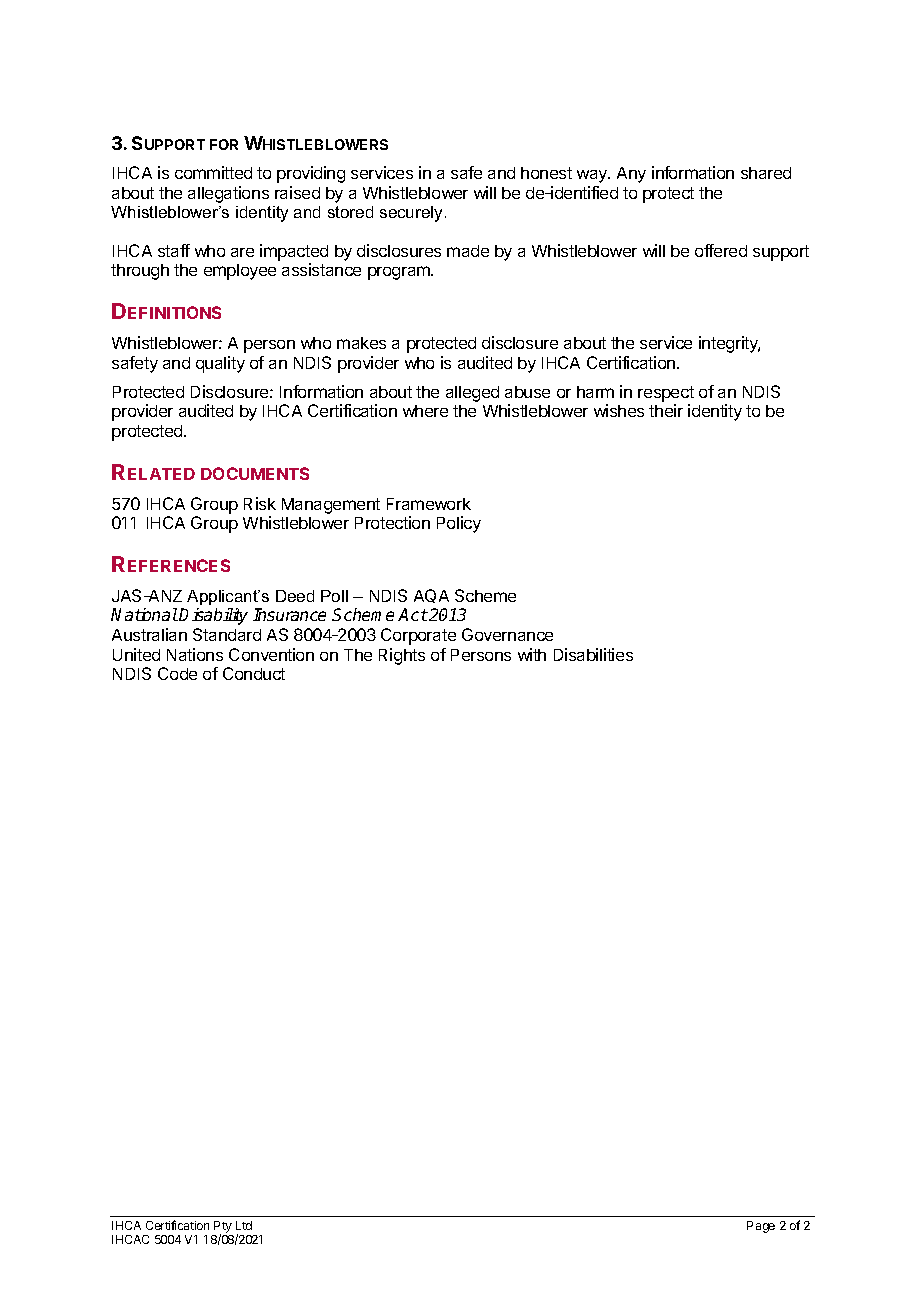 The image size is (924, 1308). I want to click on allegations, so click(228, 194).
